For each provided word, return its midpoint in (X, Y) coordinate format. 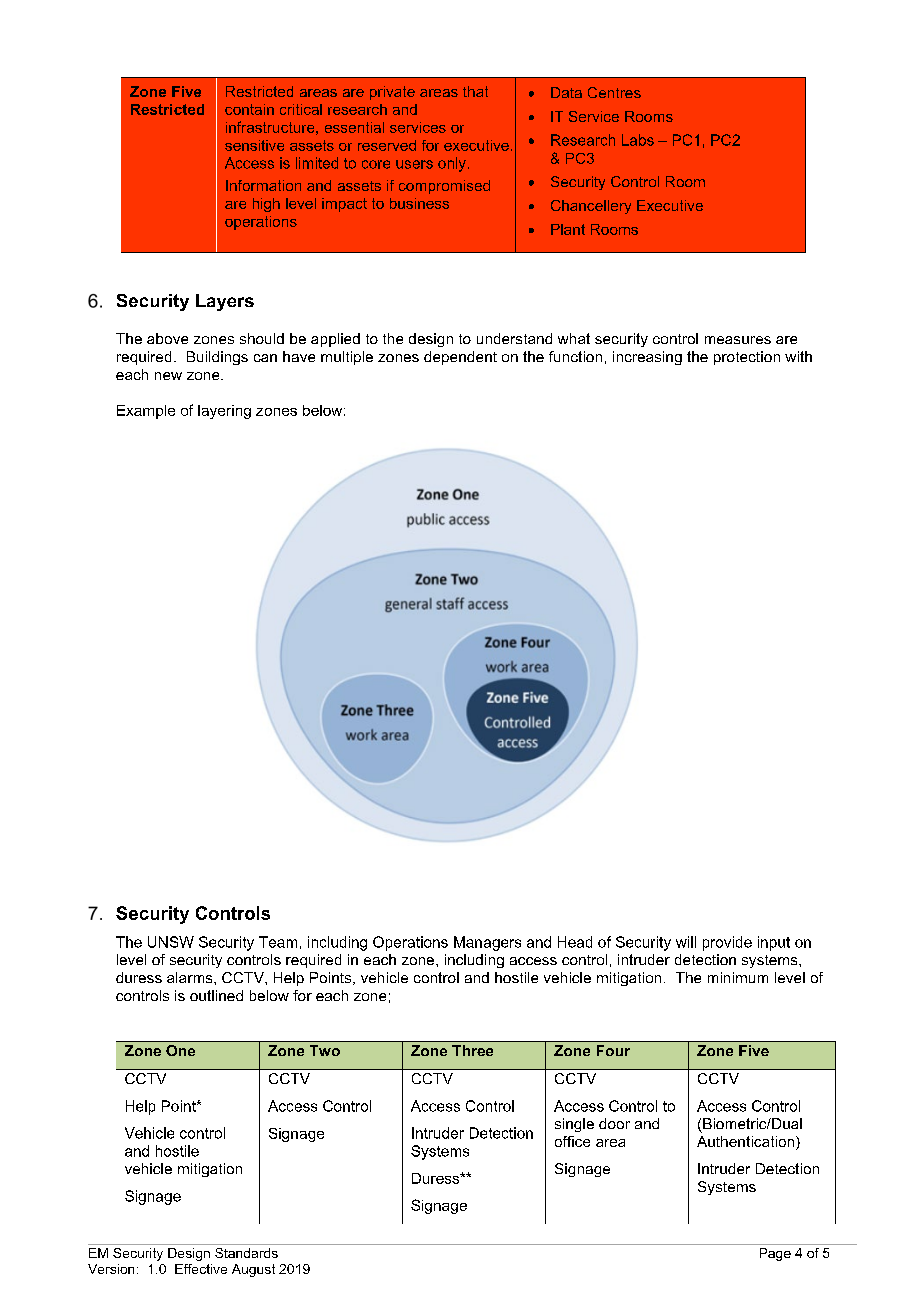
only (452, 164)
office (572, 1141)
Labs (638, 140)
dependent (460, 358)
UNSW (171, 942)
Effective (201, 1269)
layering (224, 412)
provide (727, 943)
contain (249, 109)
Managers (487, 943)
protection (747, 358)
